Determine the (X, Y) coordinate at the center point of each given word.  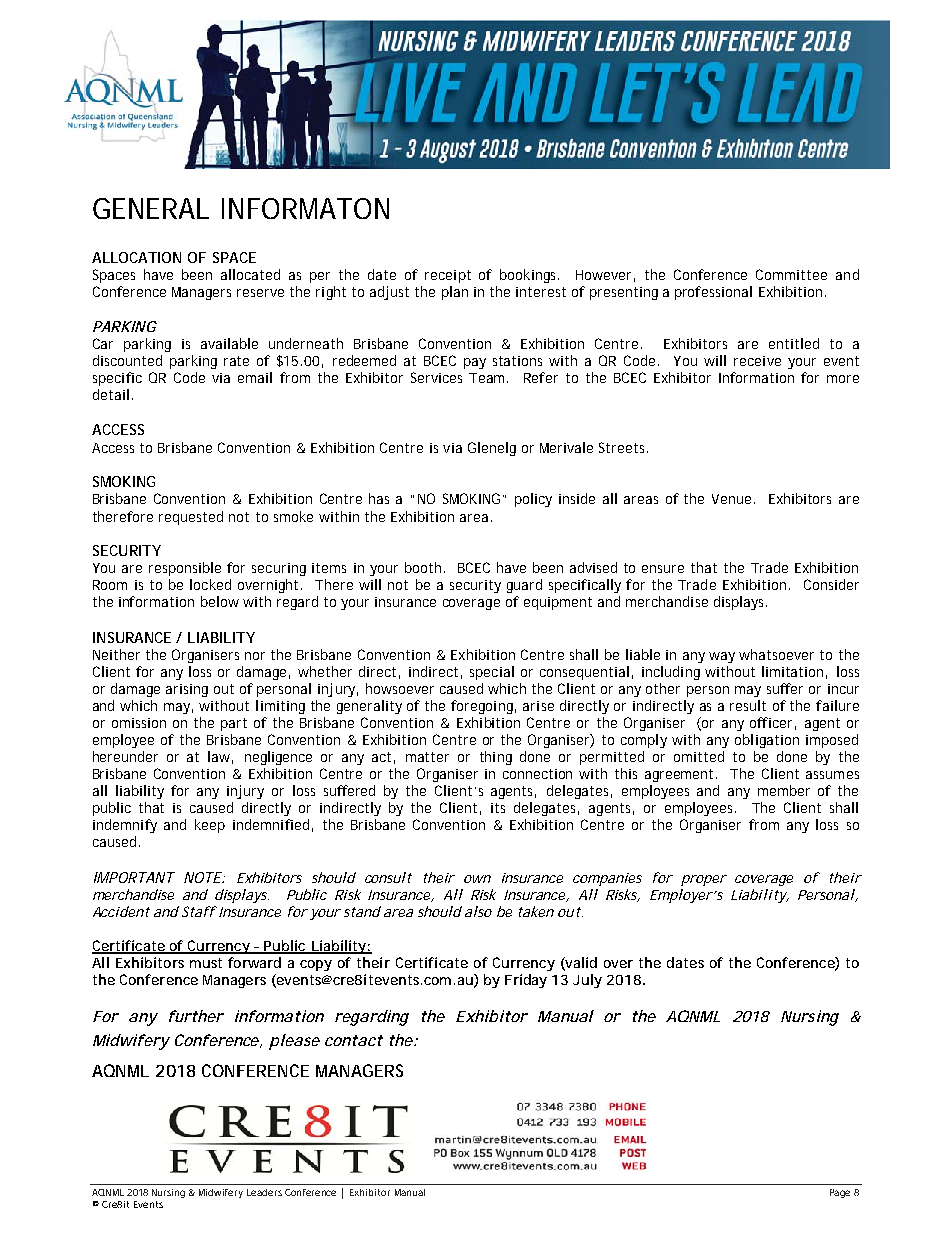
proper (704, 880)
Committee (791, 274)
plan (455, 293)
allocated (250, 274)
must (206, 963)
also (478, 911)
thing (496, 758)
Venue (731, 499)
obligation (767, 741)
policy (533, 500)
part (234, 724)
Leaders (264, 1192)
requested (191, 518)
